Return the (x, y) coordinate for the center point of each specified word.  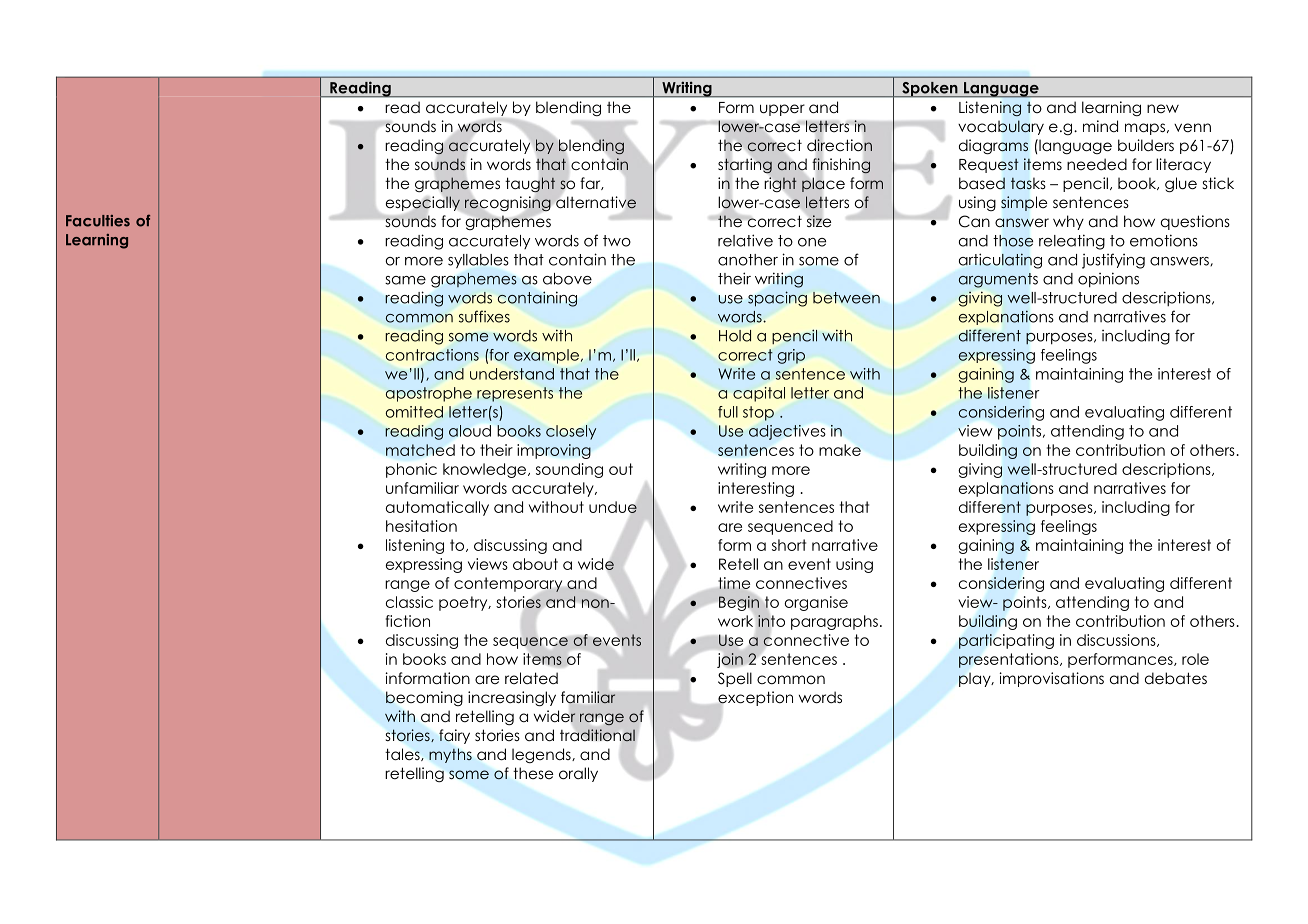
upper (782, 110)
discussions (1117, 640)
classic (409, 602)
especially (424, 204)
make (840, 450)
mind (1100, 126)
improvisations (1052, 679)
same (405, 280)
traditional (597, 735)
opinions (1108, 280)
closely (571, 432)
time (734, 583)
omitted (414, 412)
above (567, 279)
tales (403, 754)
